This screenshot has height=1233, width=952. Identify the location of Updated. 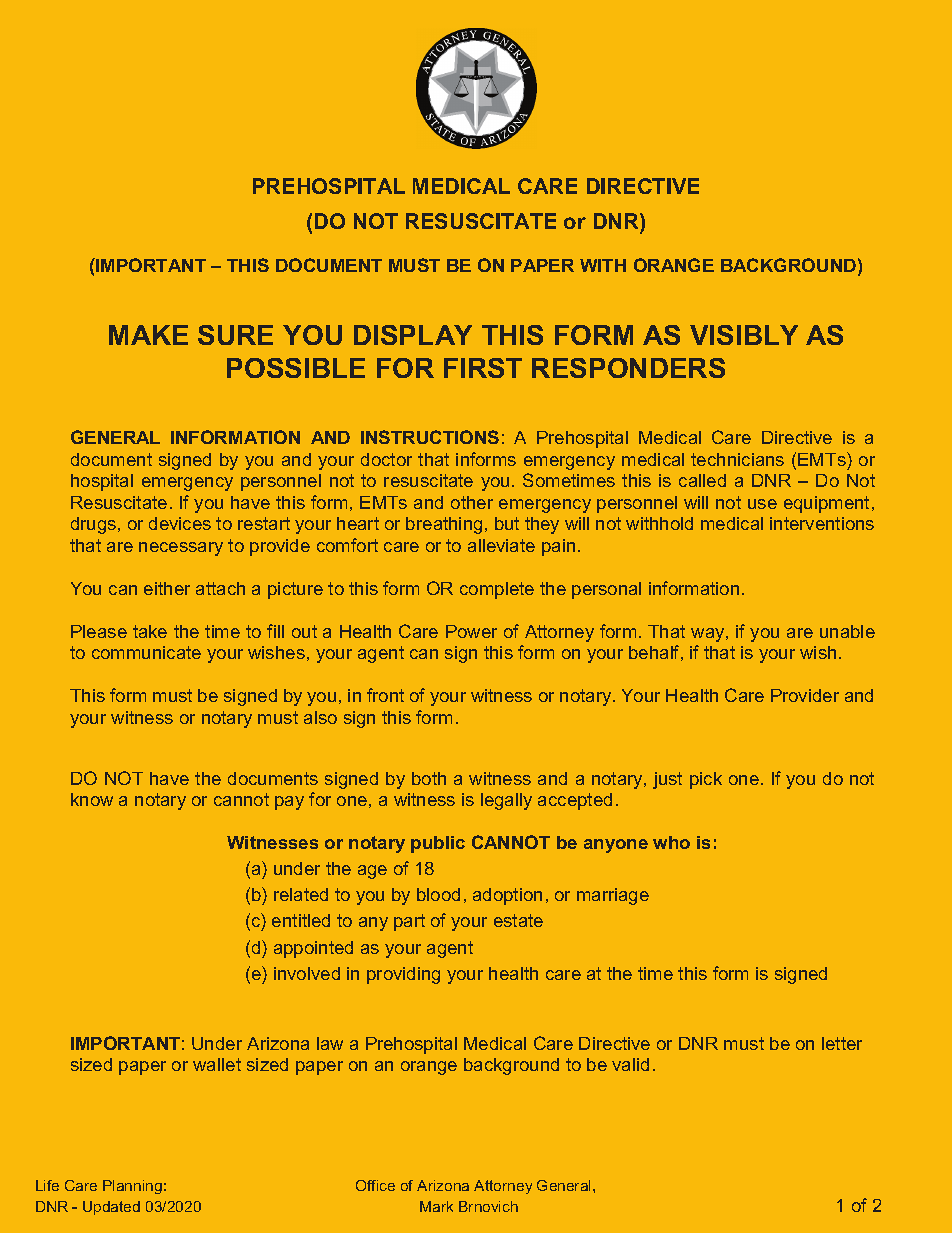
(111, 1208).
